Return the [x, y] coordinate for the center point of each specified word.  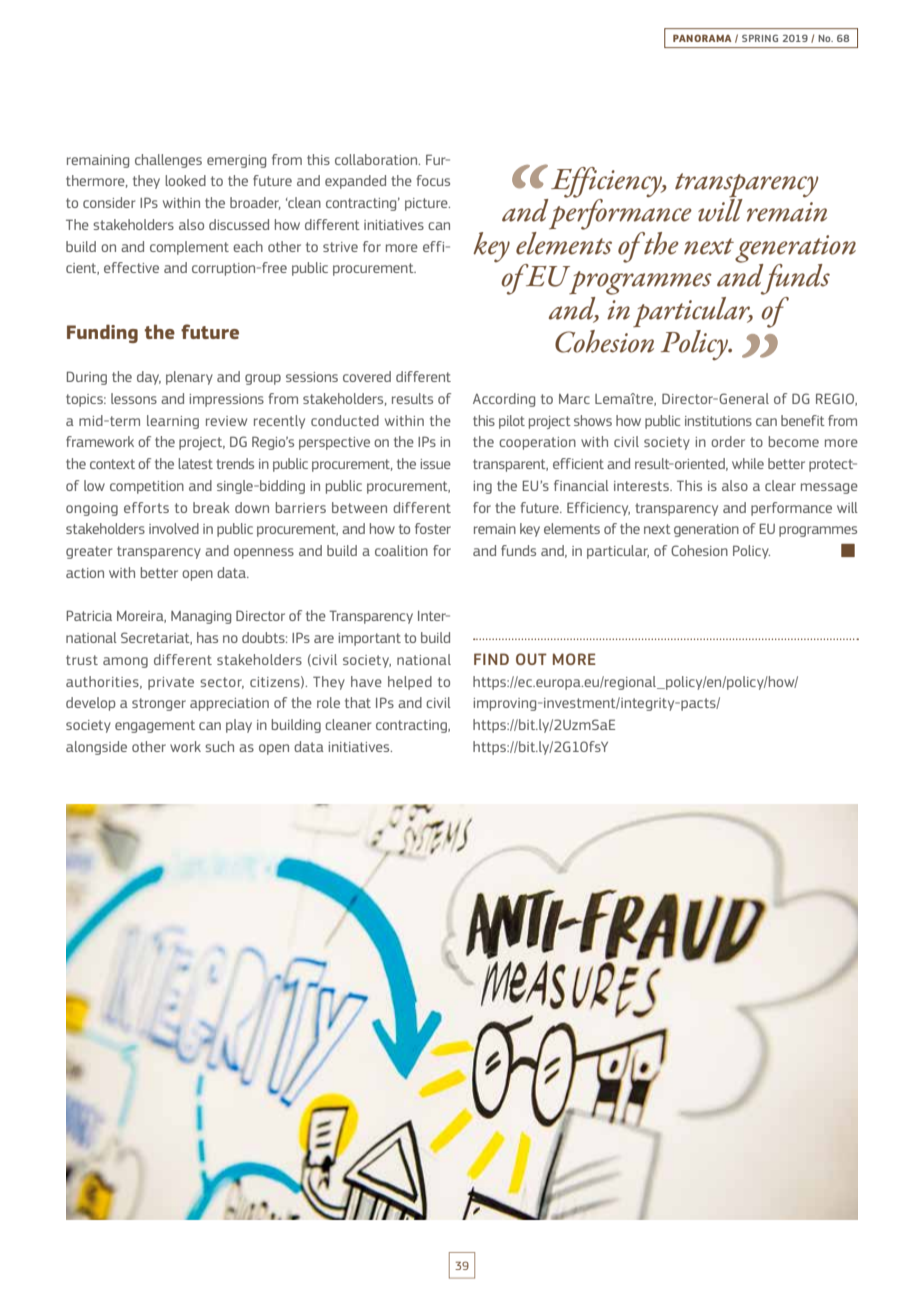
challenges [168, 161]
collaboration [377, 159]
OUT [531, 659]
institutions [718, 421]
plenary [189, 378]
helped [410, 683]
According [504, 400]
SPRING [760, 38]
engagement [155, 726]
